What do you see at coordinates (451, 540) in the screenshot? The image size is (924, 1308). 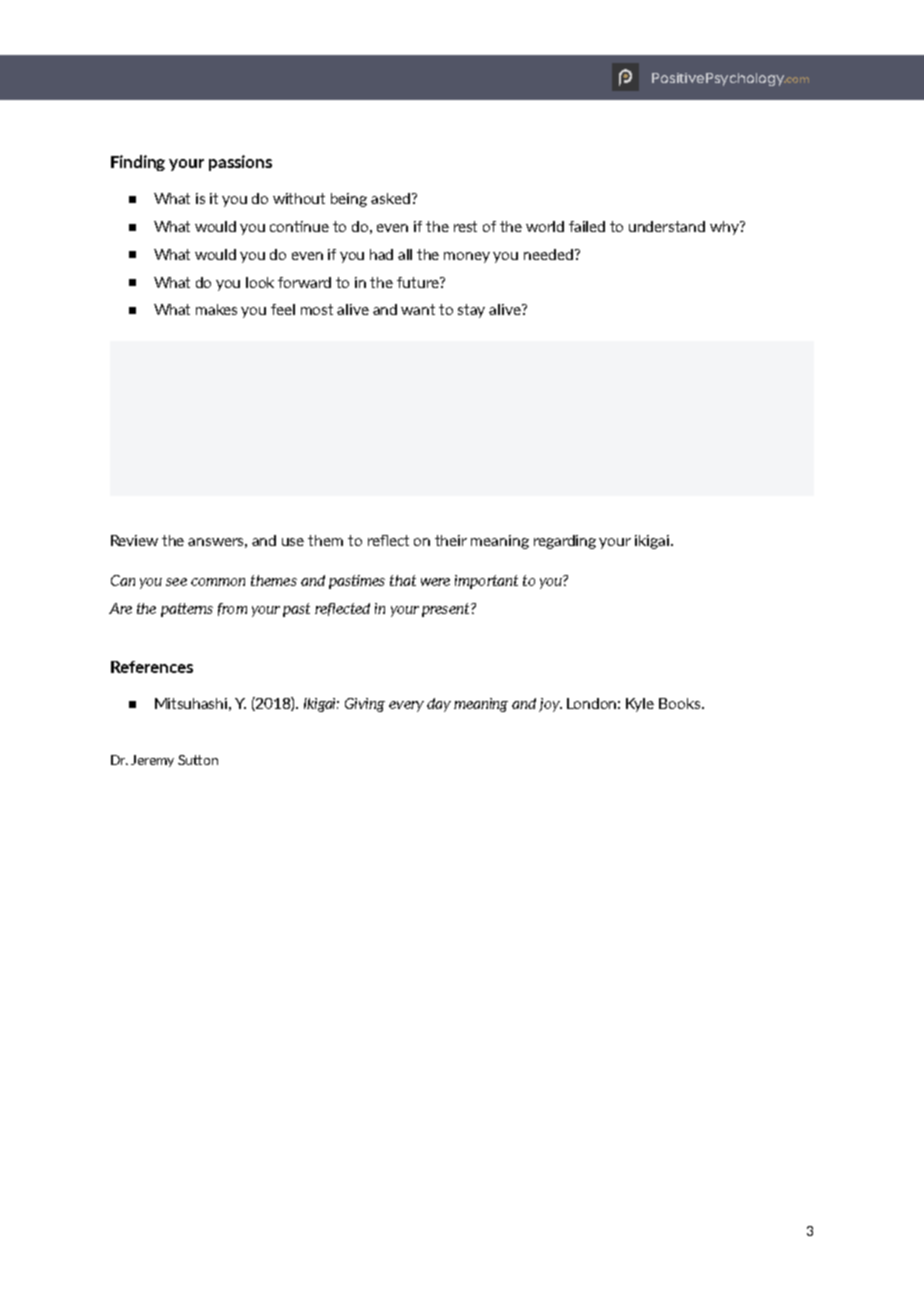 I see `their` at bounding box center [451, 540].
